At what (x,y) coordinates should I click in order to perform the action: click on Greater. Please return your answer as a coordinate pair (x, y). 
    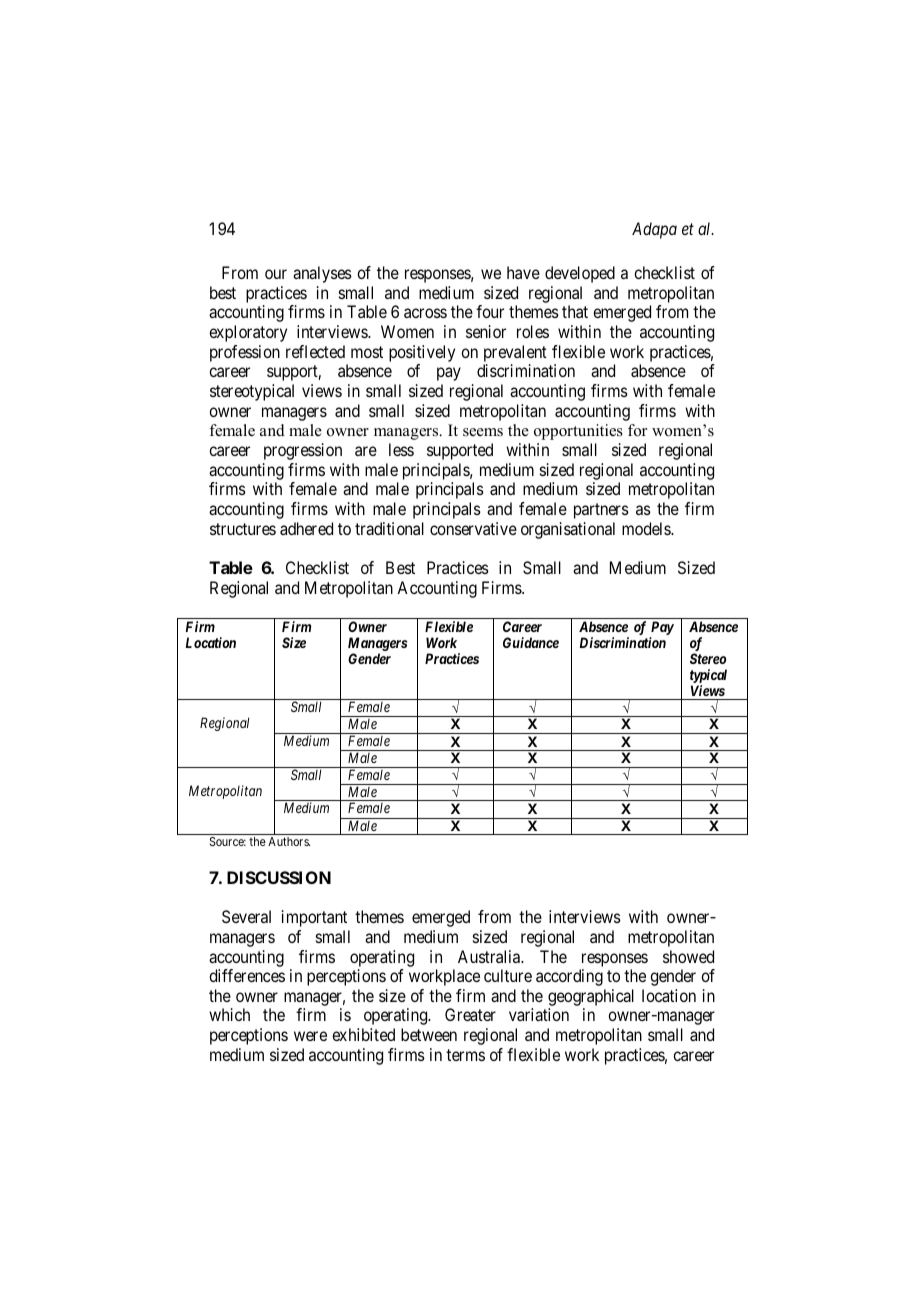
    Looking at the image, I should click on (470, 1014).
